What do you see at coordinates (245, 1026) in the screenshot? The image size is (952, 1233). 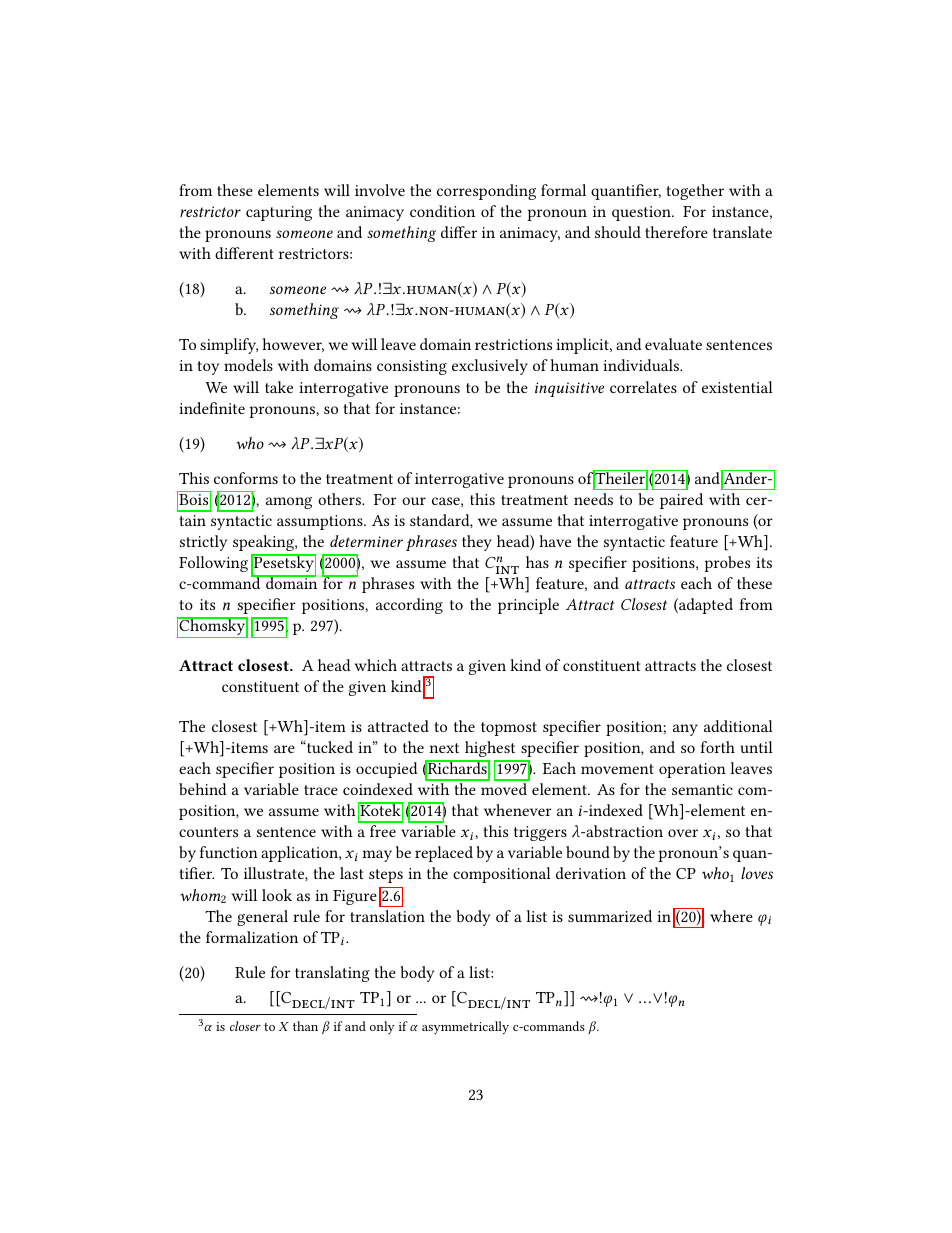 I see `closer` at bounding box center [245, 1026].
